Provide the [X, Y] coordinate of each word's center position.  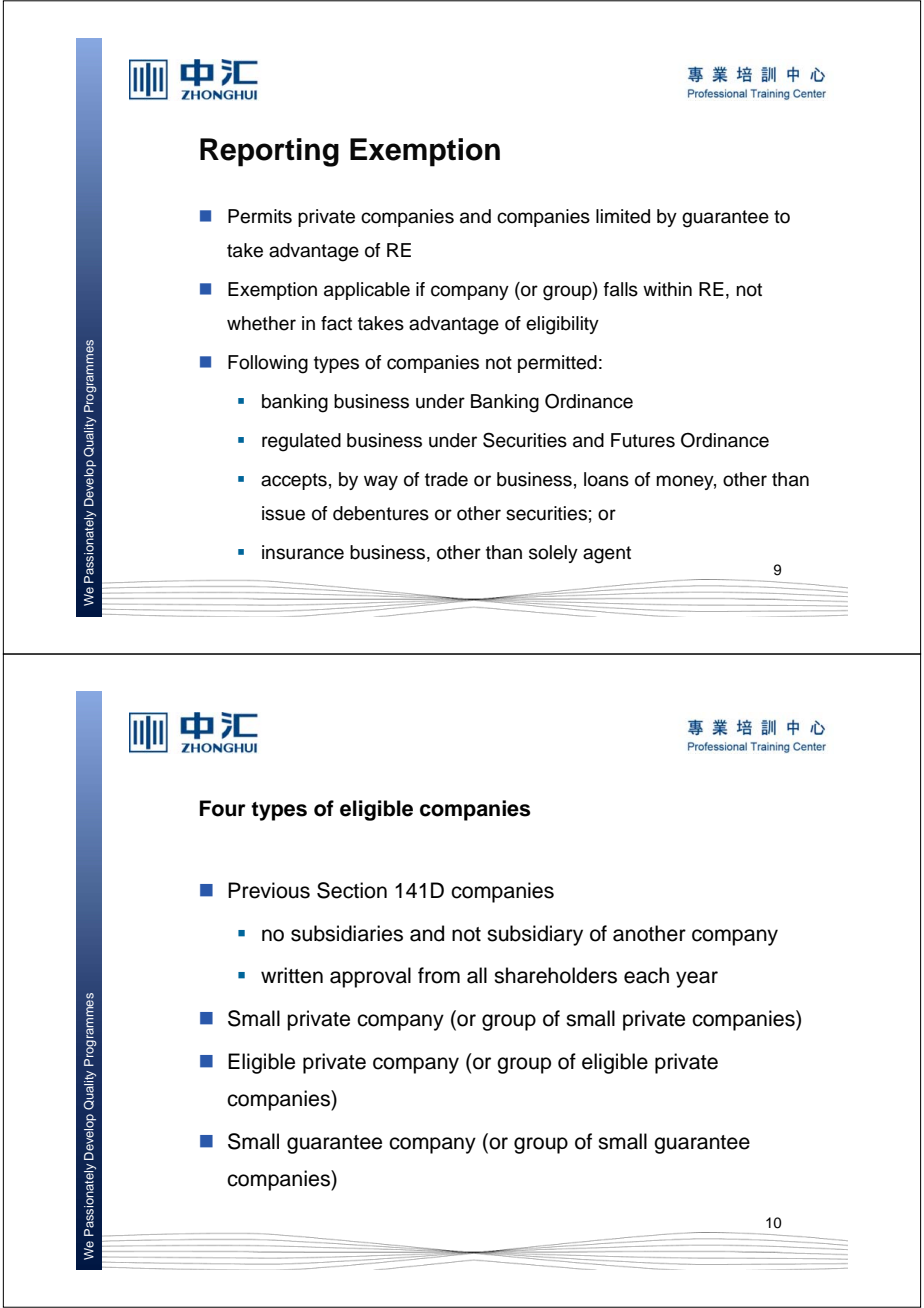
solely [553, 554]
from [439, 975]
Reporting [269, 152]
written [292, 975]
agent [607, 555]
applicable [367, 291]
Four [223, 808]
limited [623, 216]
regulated [301, 442]
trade [446, 479]
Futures [643, 440]
